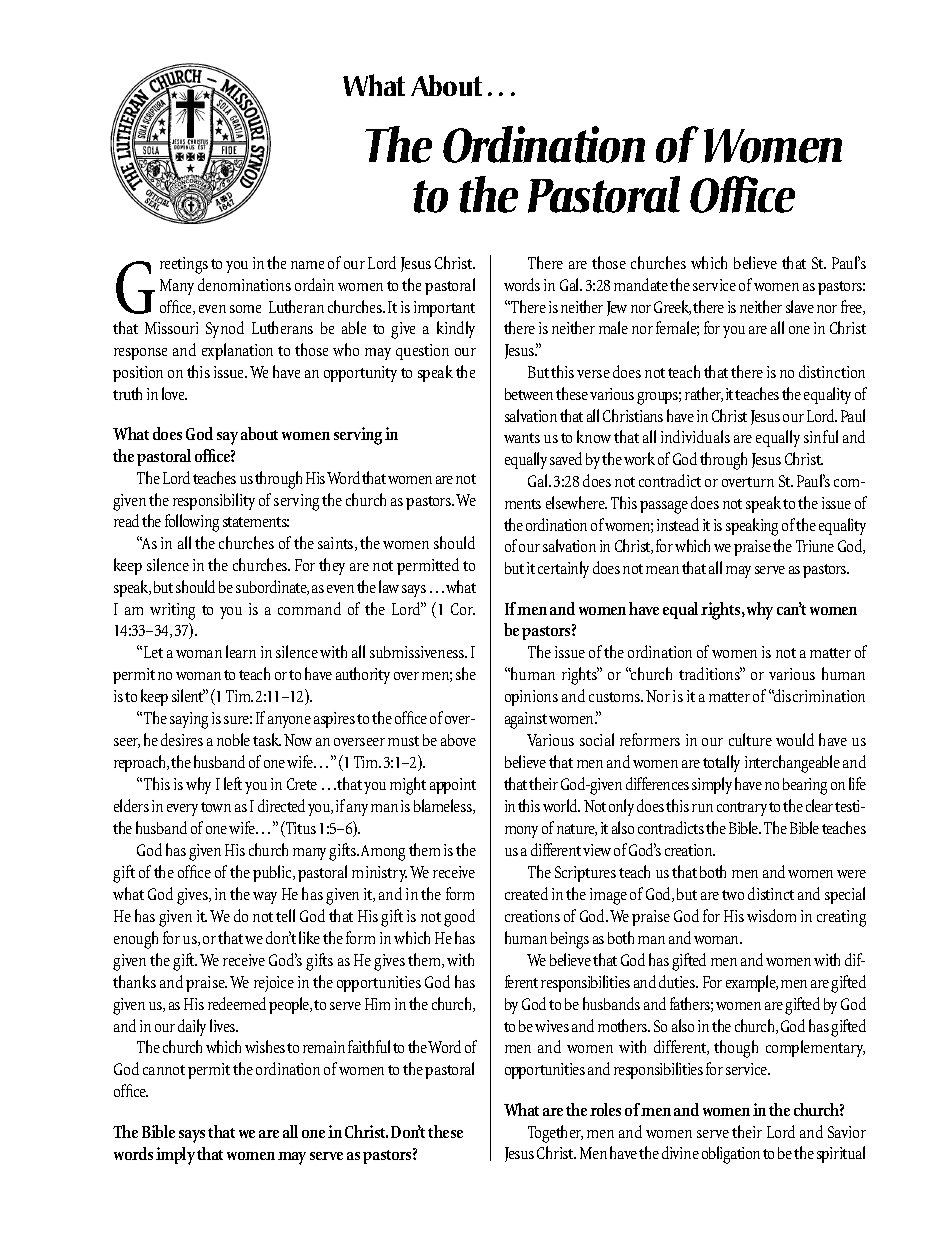 The height and width of the document is (1233, 952). Describe the element at coordinates (750, 739) in the document. I see `culture` at that location.
